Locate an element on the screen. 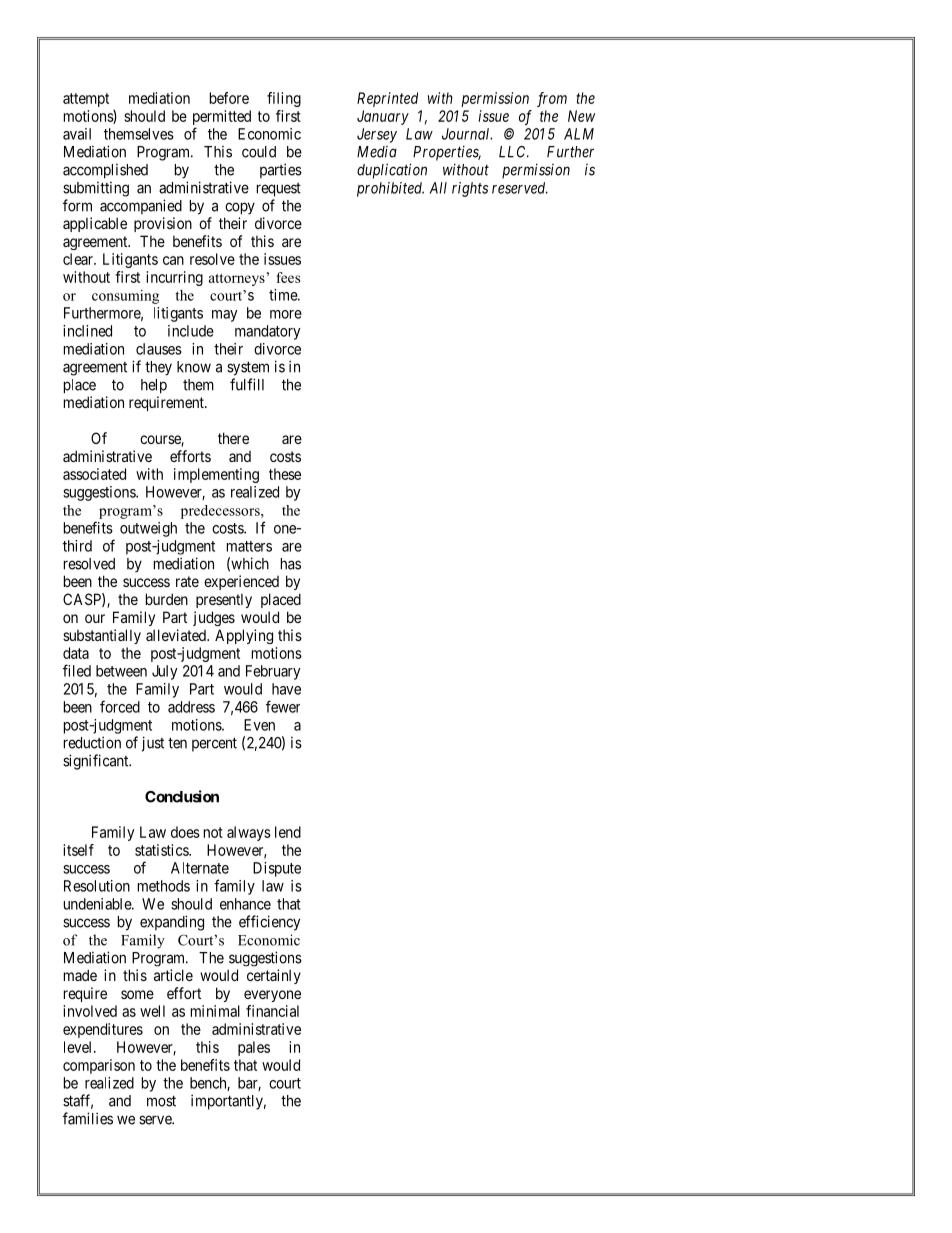 Image resolution: width=952 pixels, height=1233 pixels. pales is located at coordinates (254, 1048).
